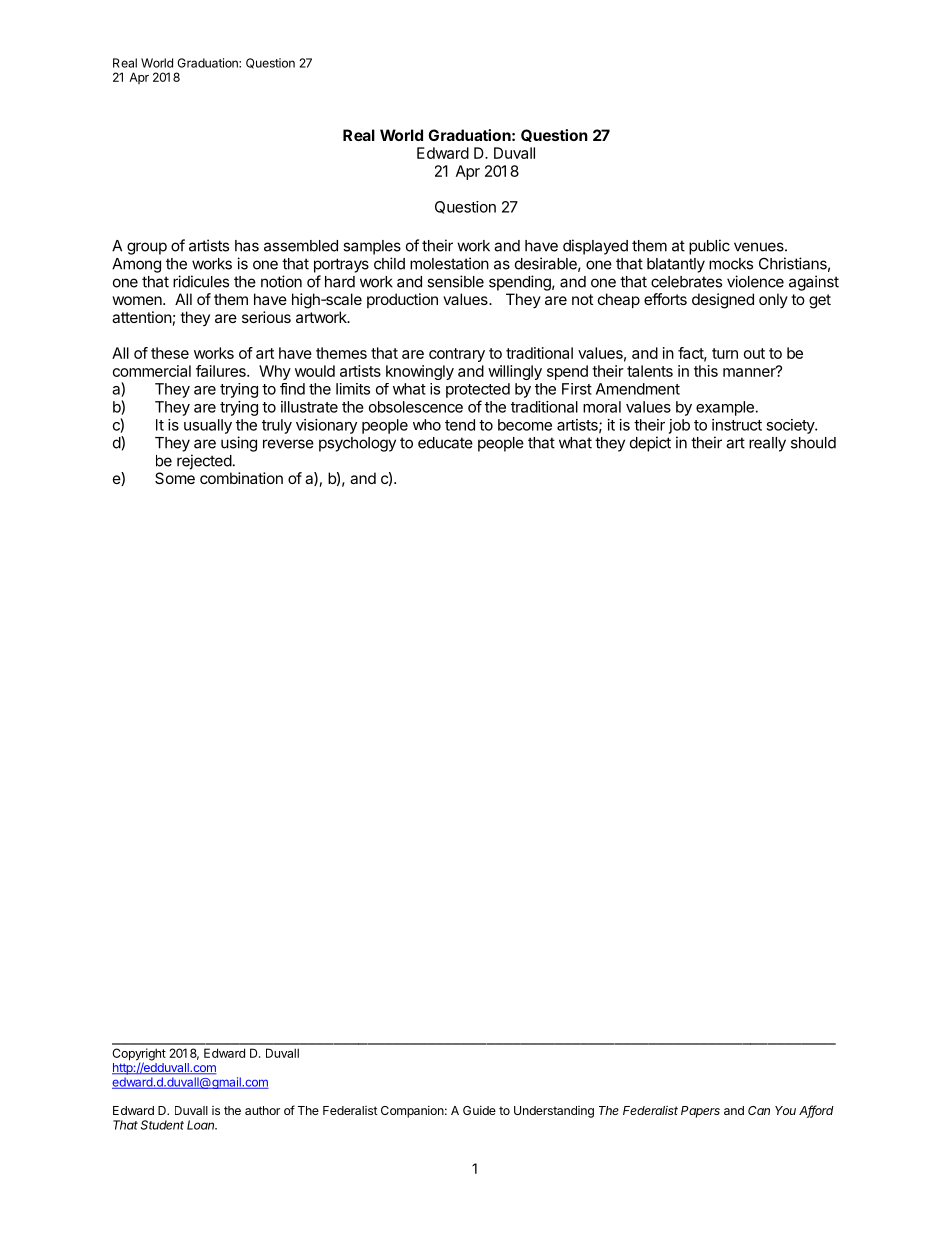 The width and height of the image is (952, 1233). Describe the element at coordinates (731, 264) in the image. I see `mocks` at that location.
